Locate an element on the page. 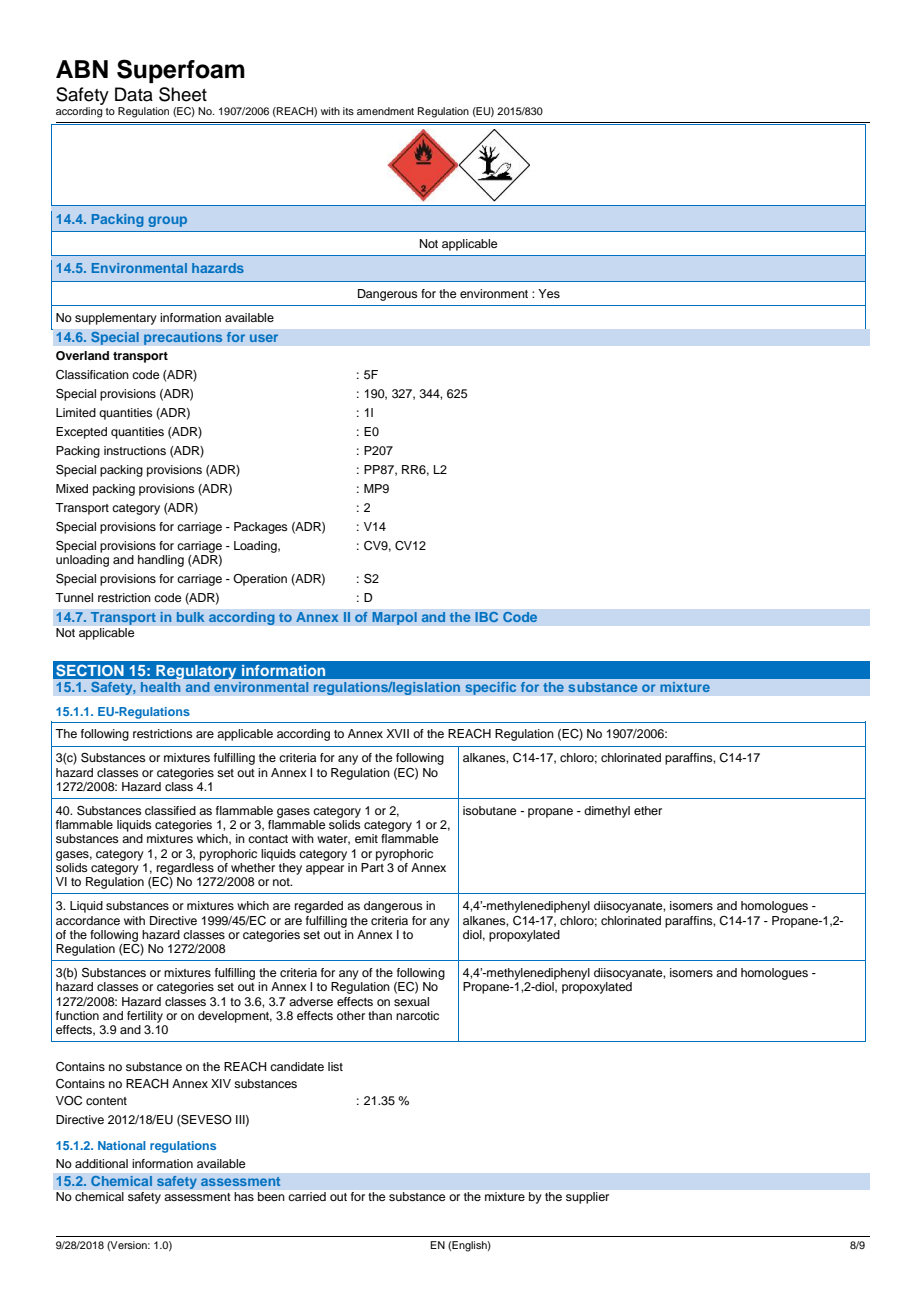  amendment is located at coordinates (385, 111).
